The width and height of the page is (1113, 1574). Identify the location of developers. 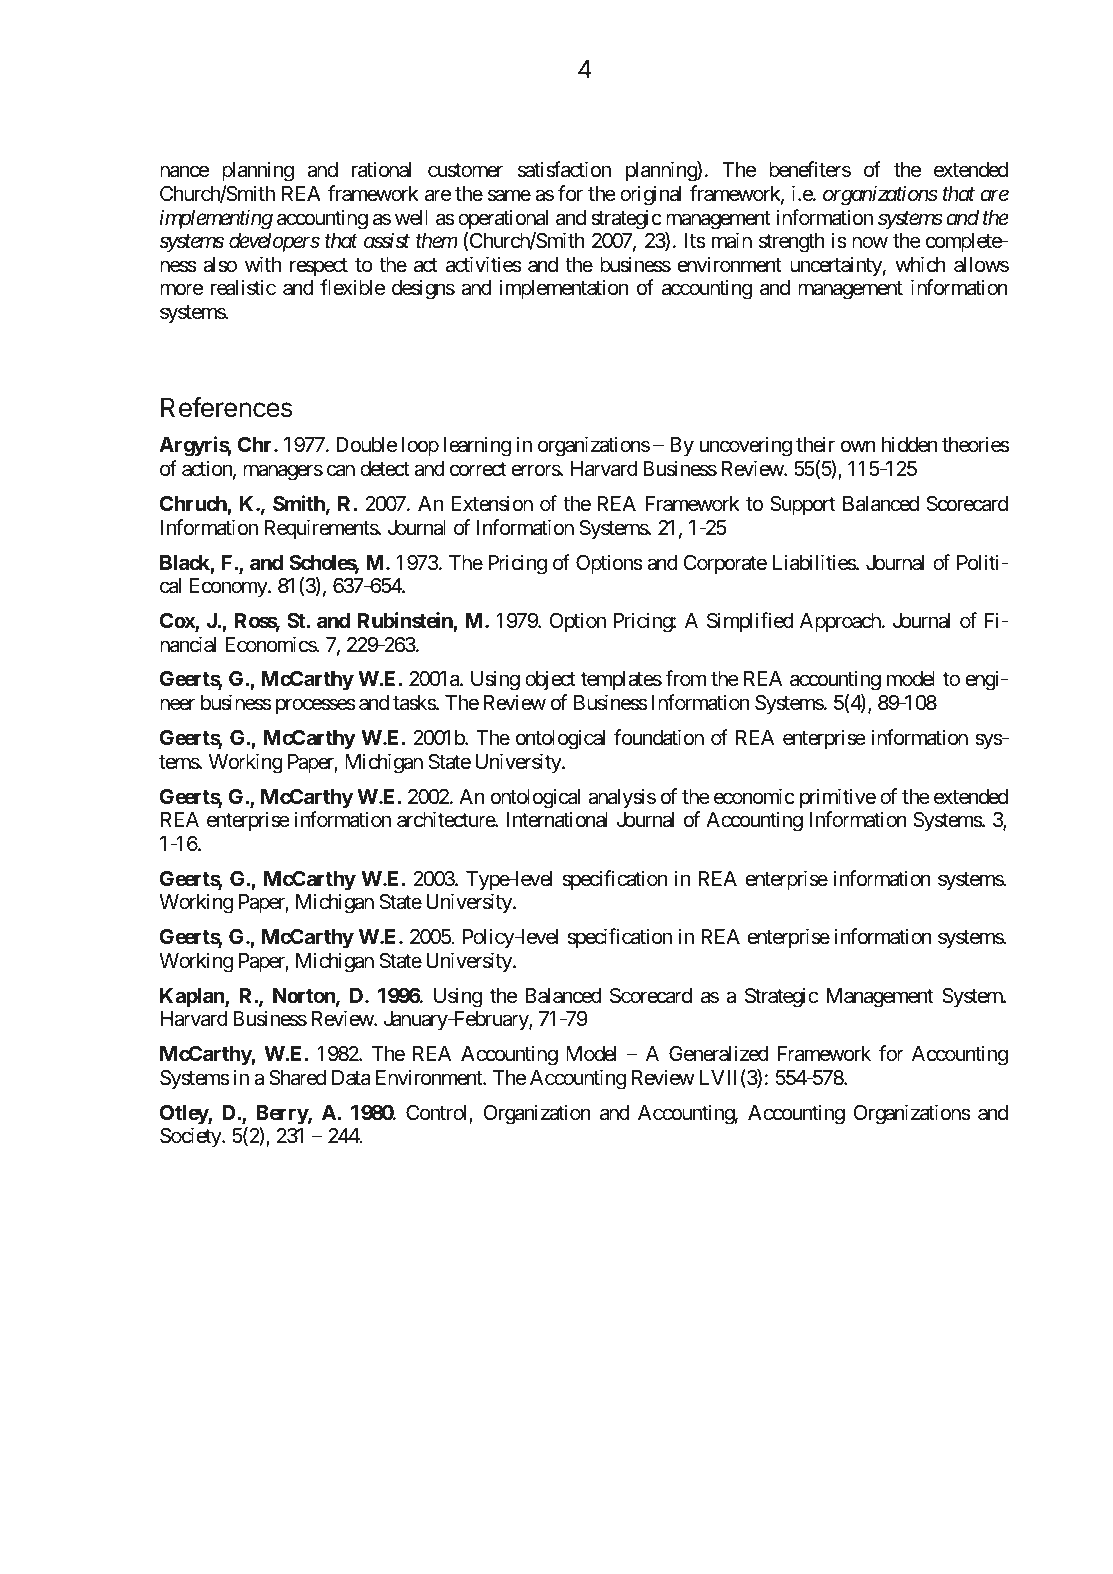
(274, 243).
